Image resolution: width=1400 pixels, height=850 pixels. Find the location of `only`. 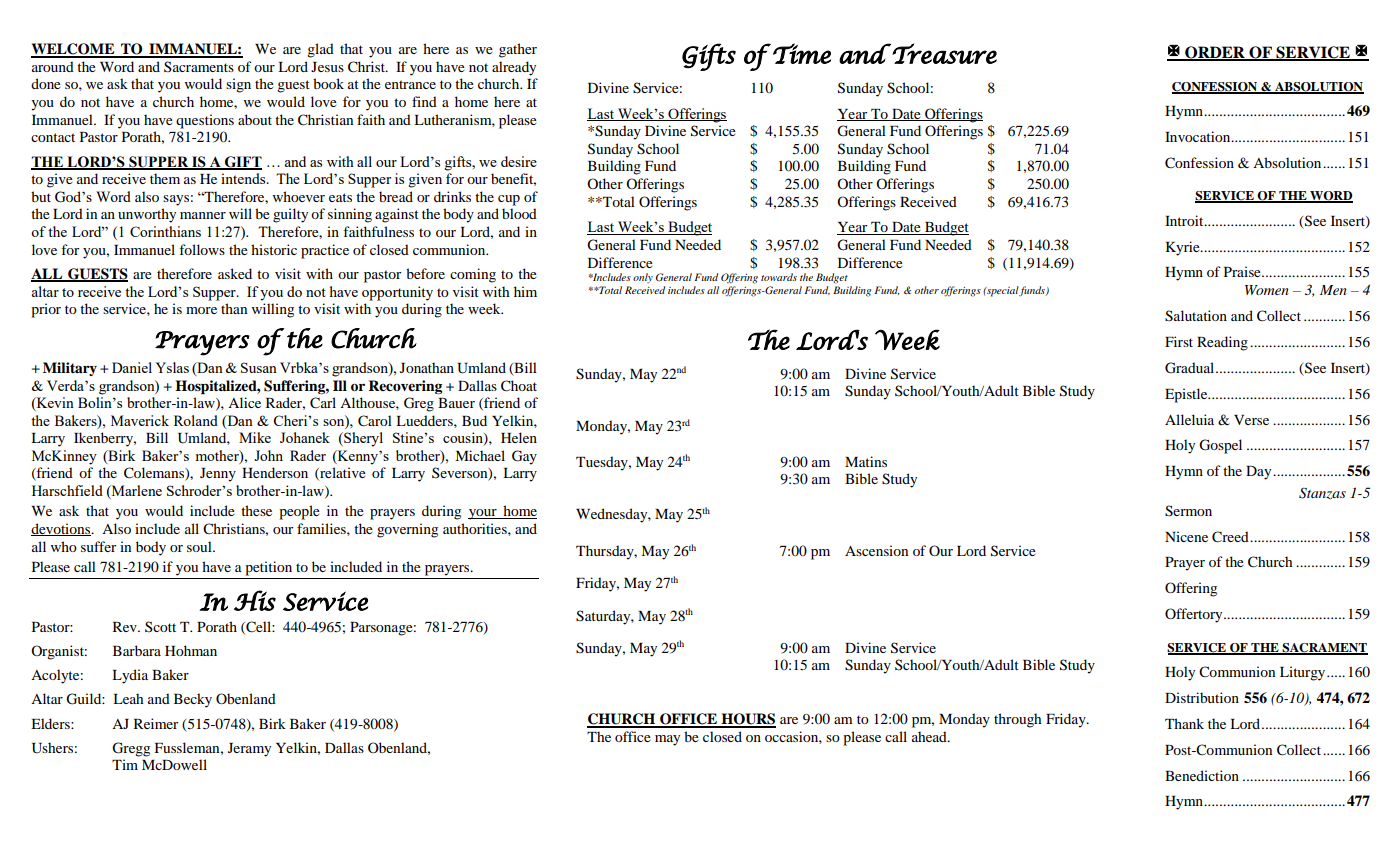

only is located at coordinates (643, 278).
